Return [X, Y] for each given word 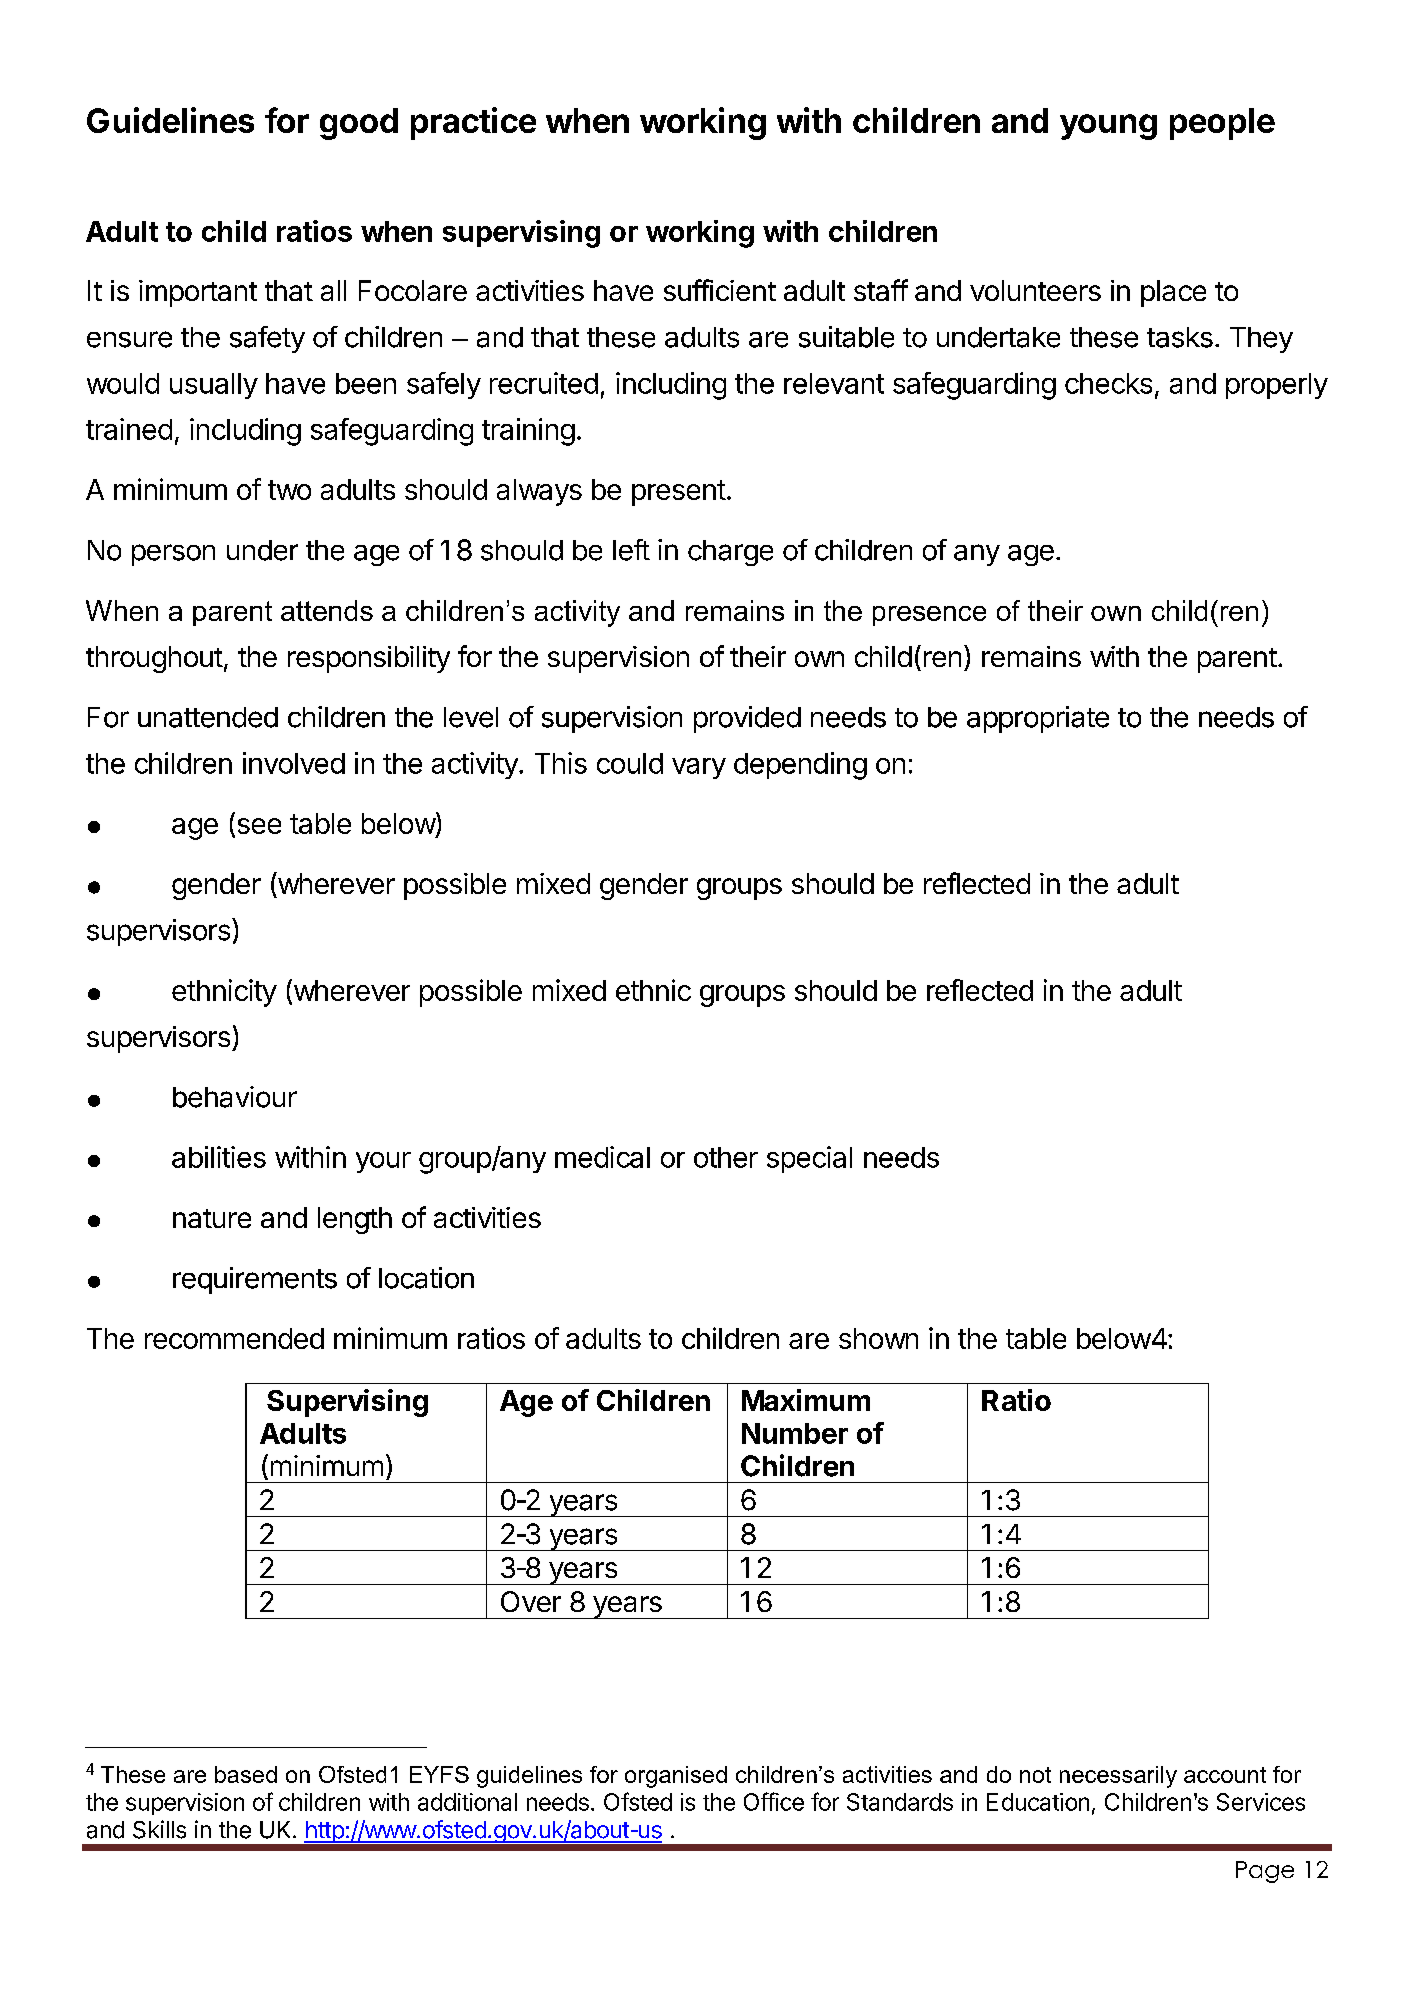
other [726, 1157]
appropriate [1038, 719]
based [246, 1774]
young [1108, 127]
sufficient [720, 290]
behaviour [235, 1097]
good [359, 124]
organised [676, 1777]
